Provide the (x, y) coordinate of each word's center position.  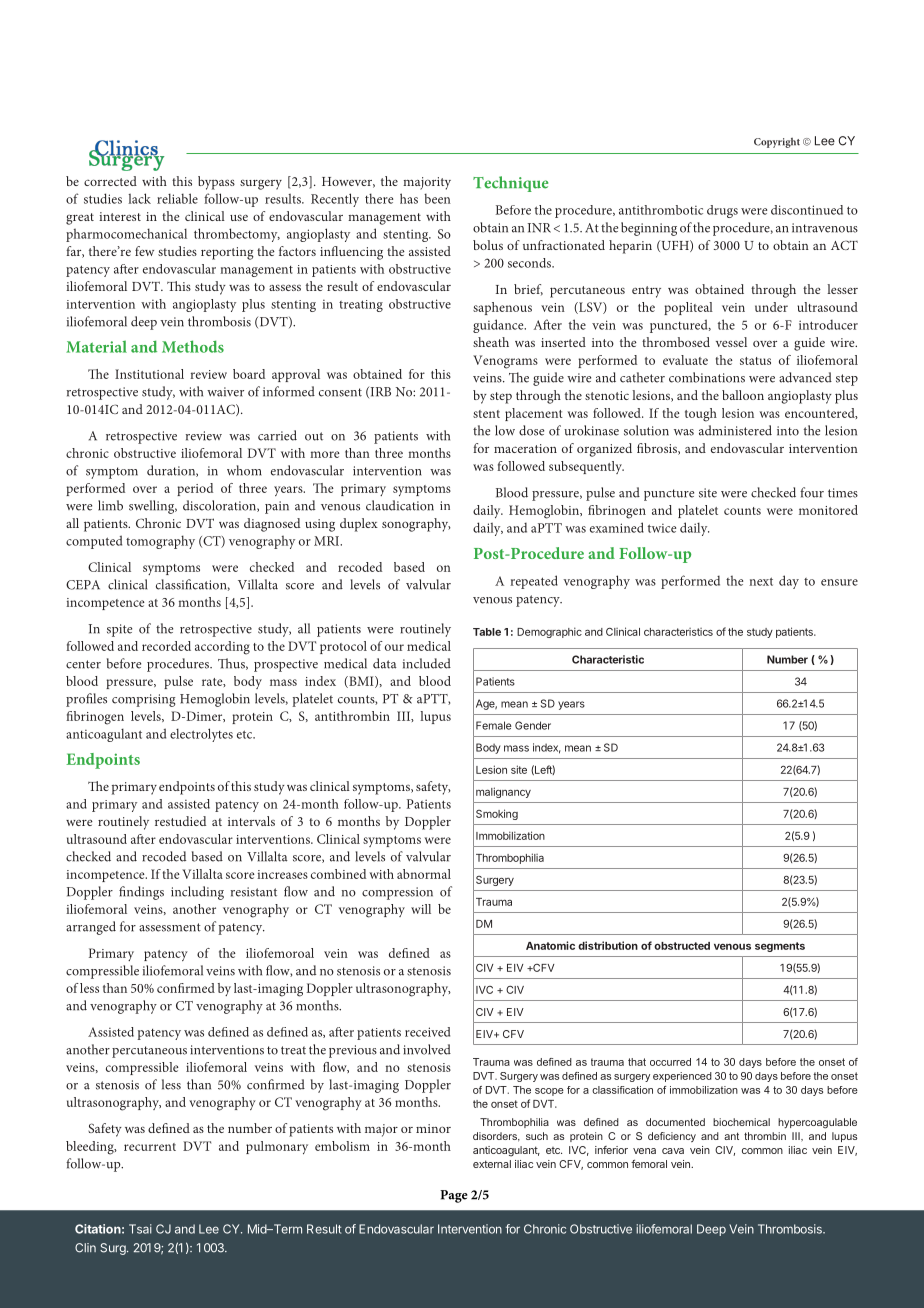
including (197, 893)
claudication (400, 505)
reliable (177, 198)
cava (673, 1151)
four (812, 492)
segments (780, 947)
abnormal (424, 874)
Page (454, 1196)
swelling (153, 507)
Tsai (140, 1229)
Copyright (777, 143)
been (437, 198)
